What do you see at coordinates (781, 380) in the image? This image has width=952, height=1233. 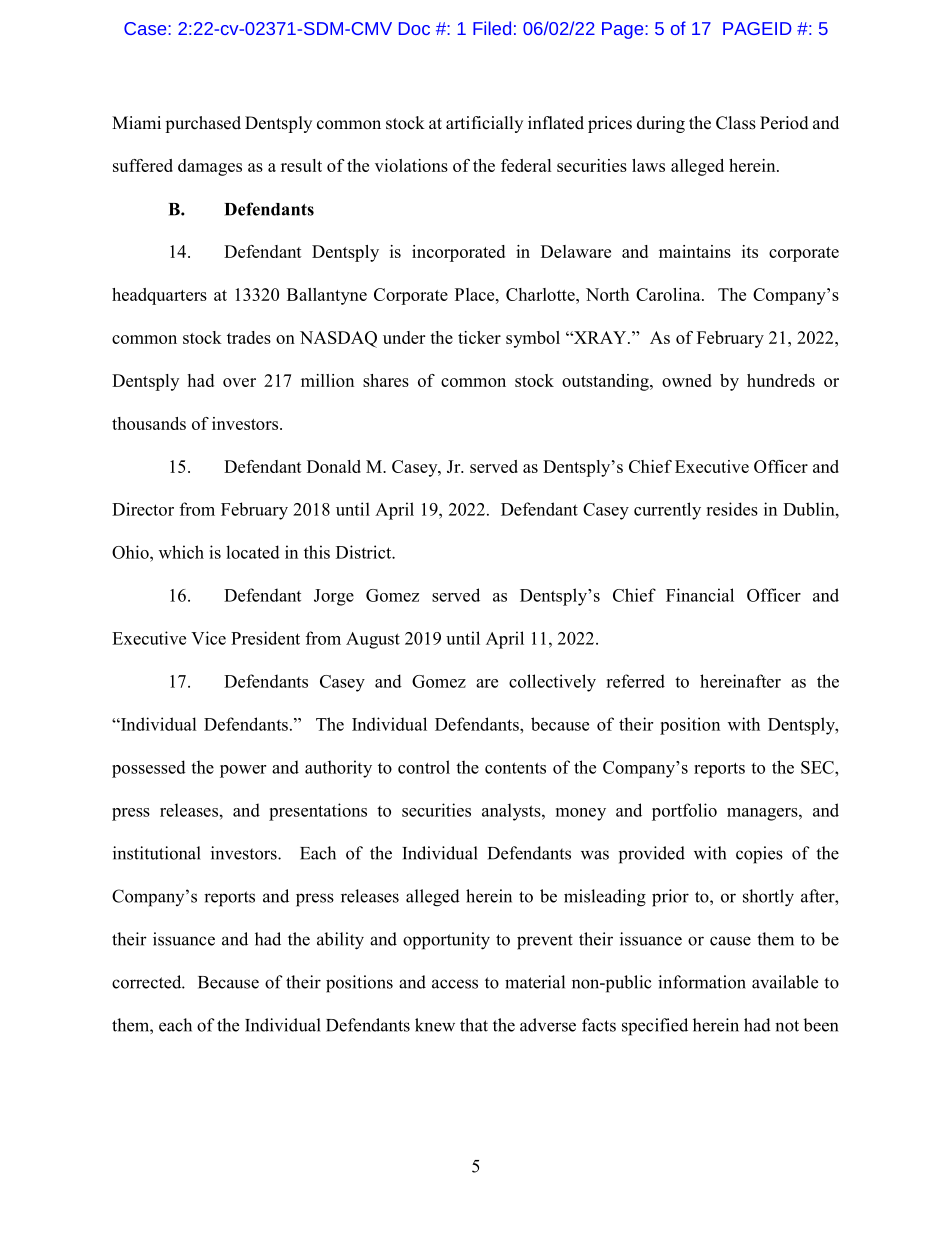 I see `hundreds` at bounding box center [781, 380].
